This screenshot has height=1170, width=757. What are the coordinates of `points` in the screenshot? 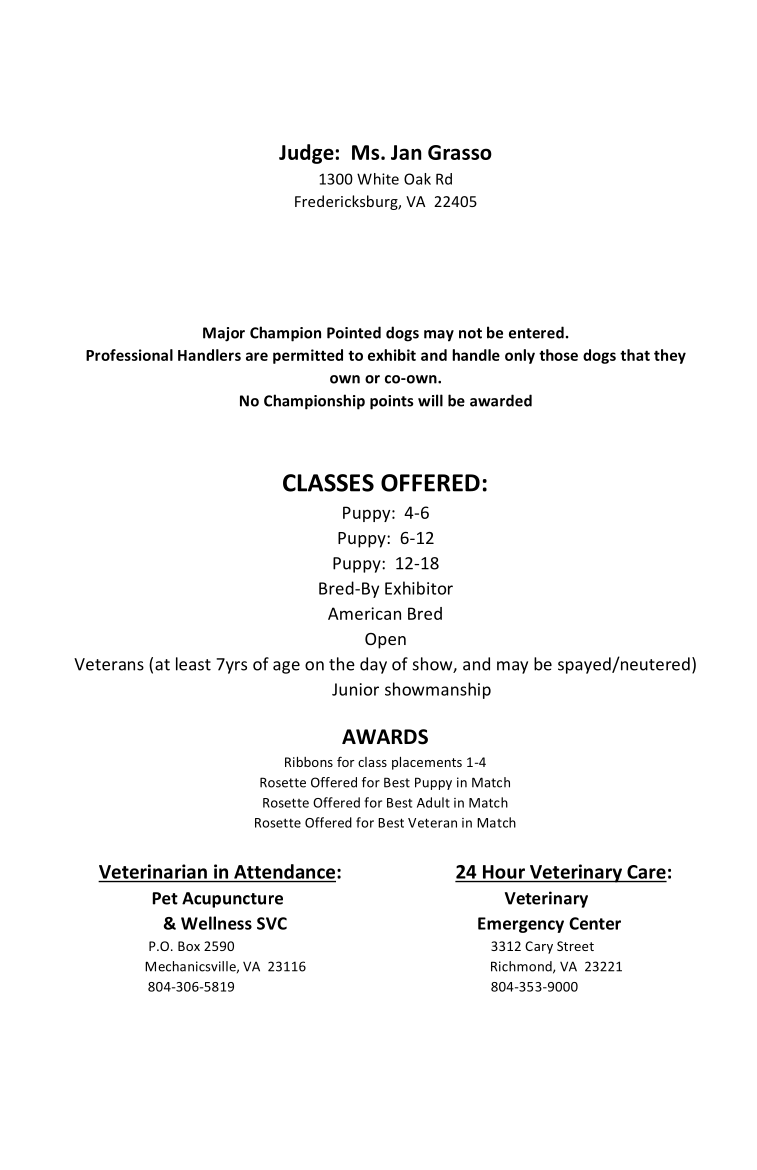 It's located at (391, 402).
